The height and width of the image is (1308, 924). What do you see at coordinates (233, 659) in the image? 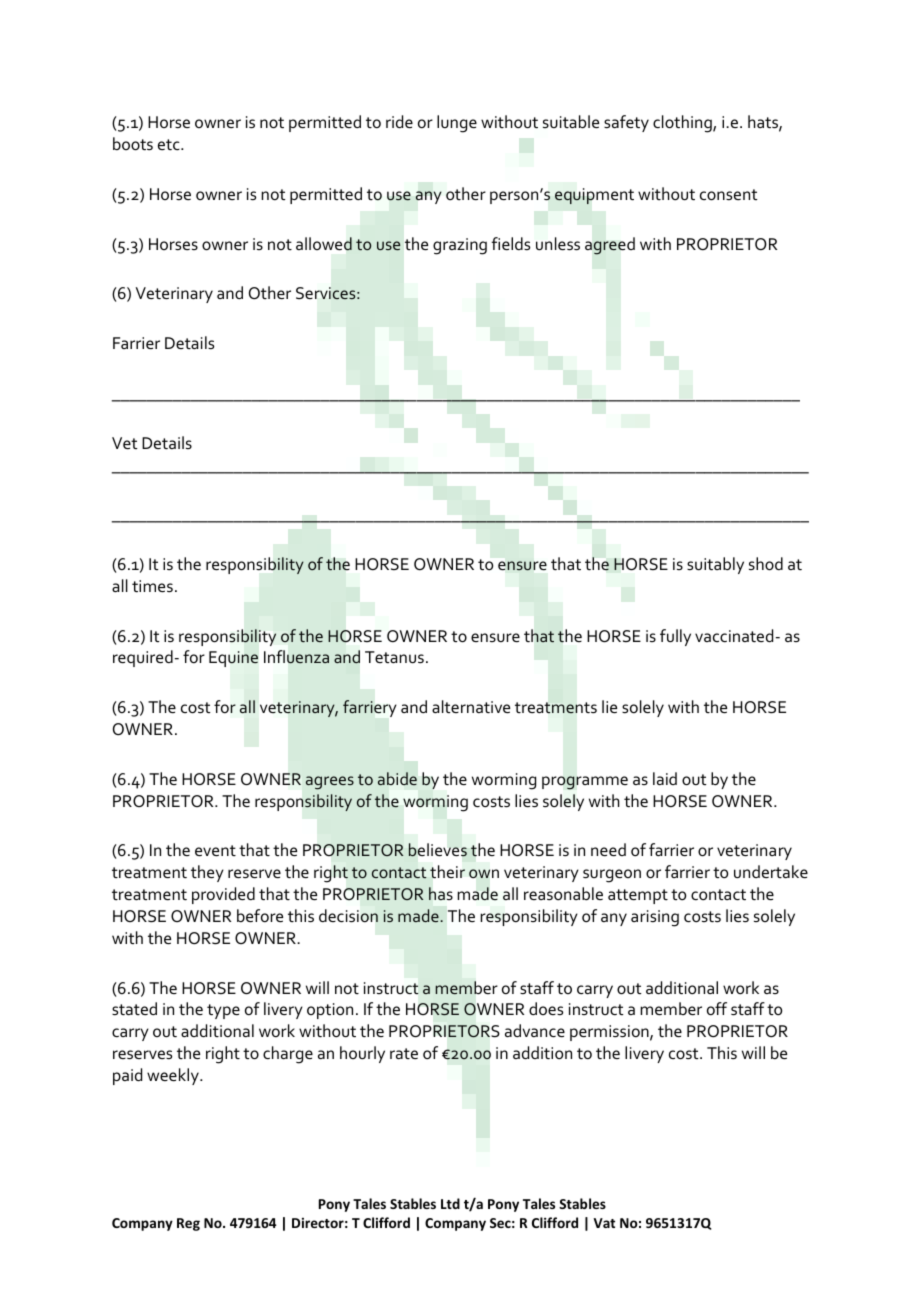
I see `Equine` at bounding box center [233, 659].
